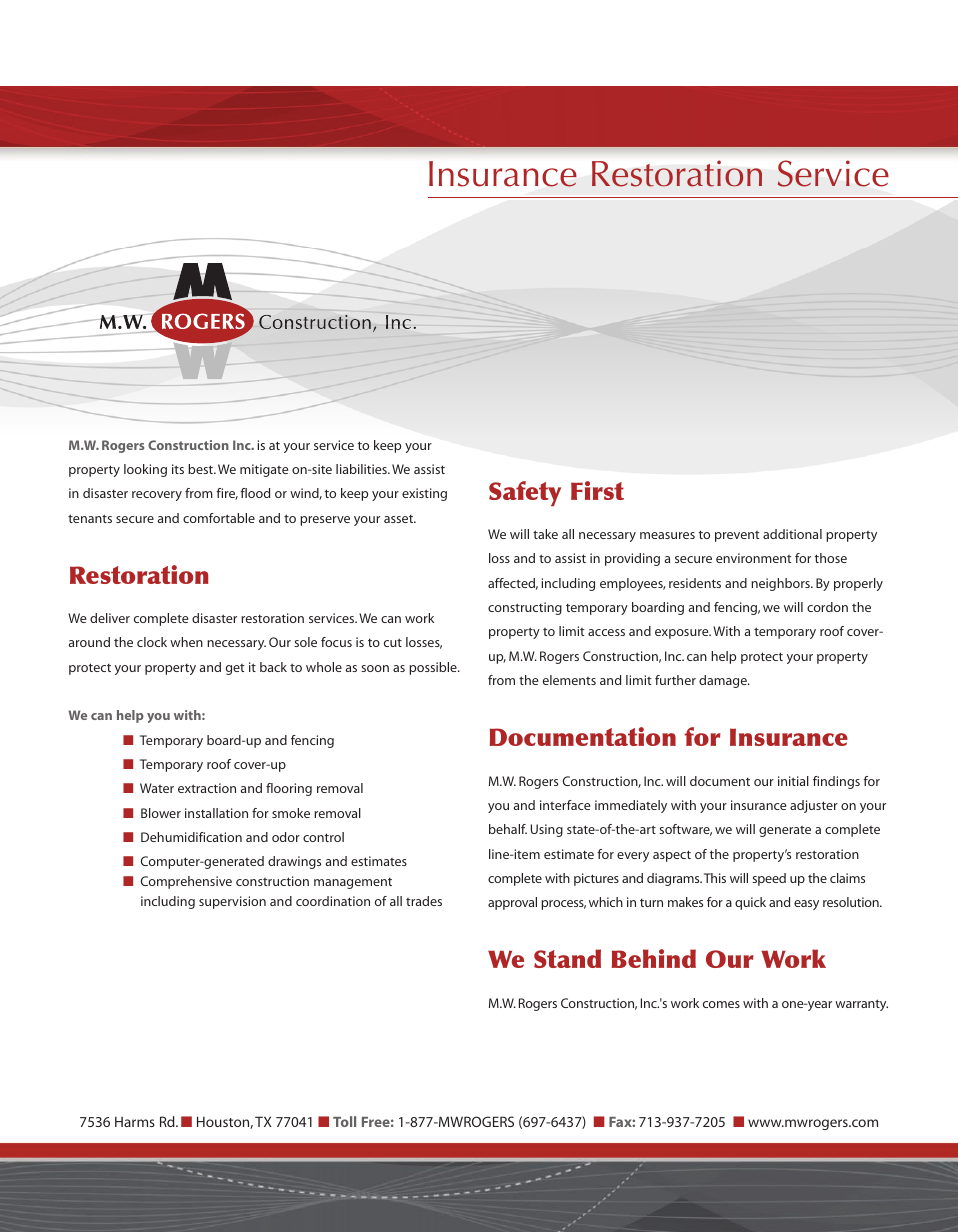  I want to click on get, so click(235, 669).
